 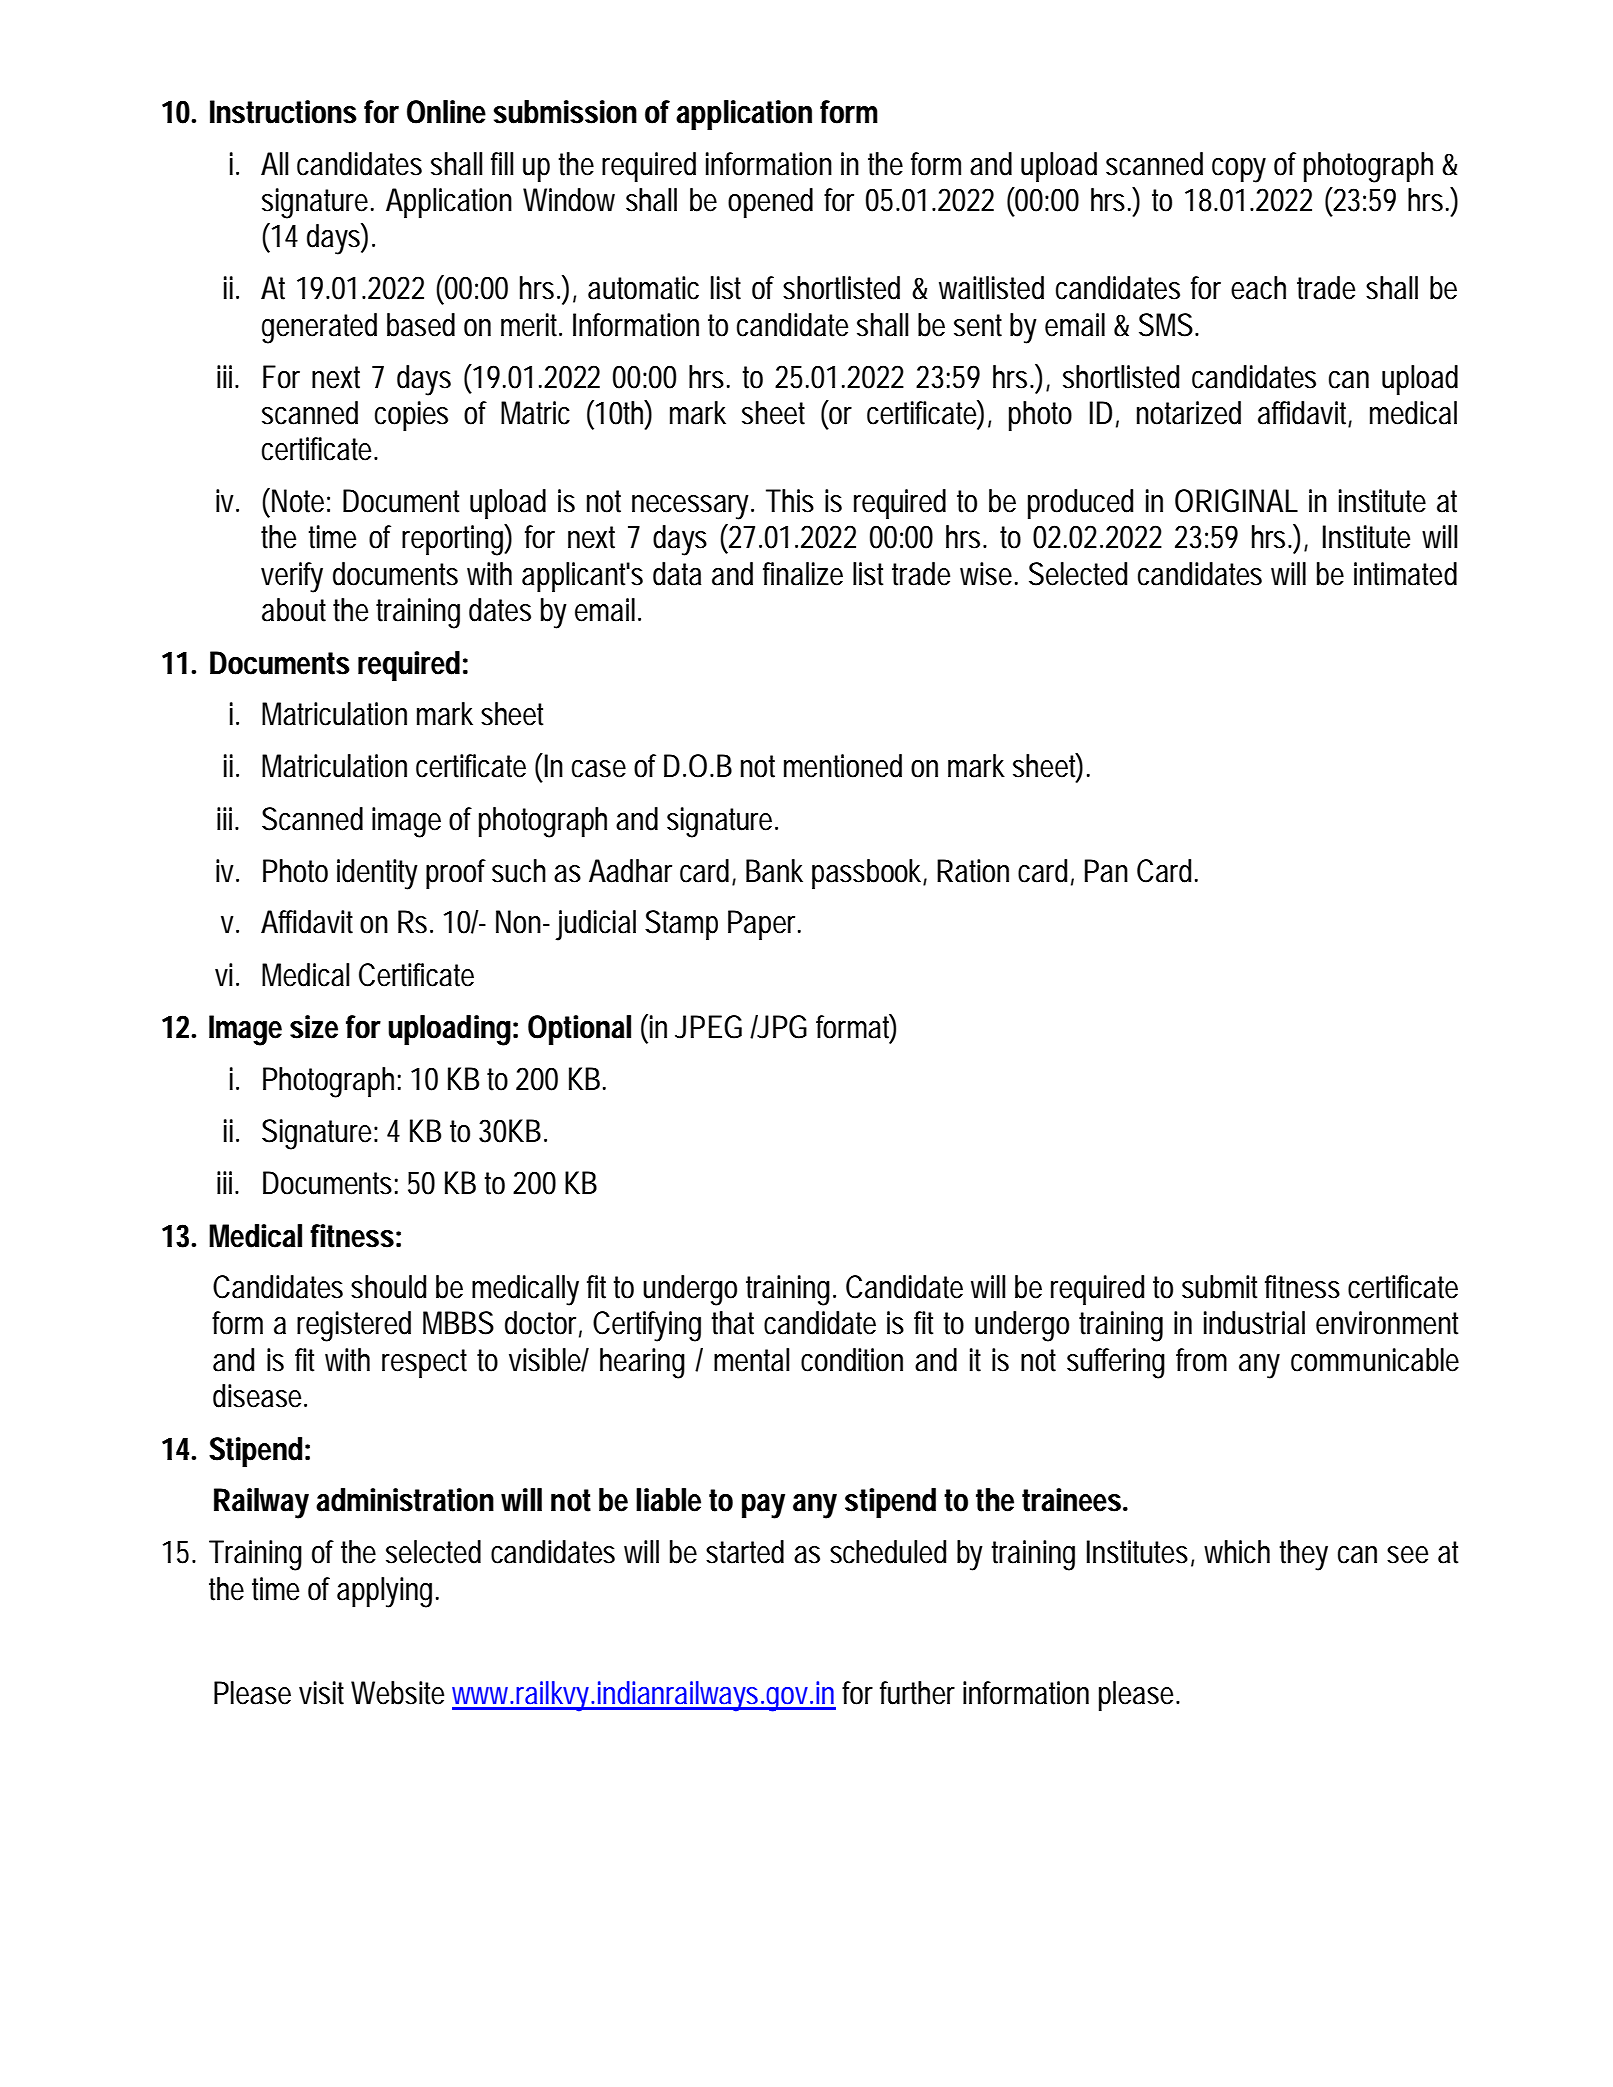 I want to click on Pan, so click(x=1106, y=871).
